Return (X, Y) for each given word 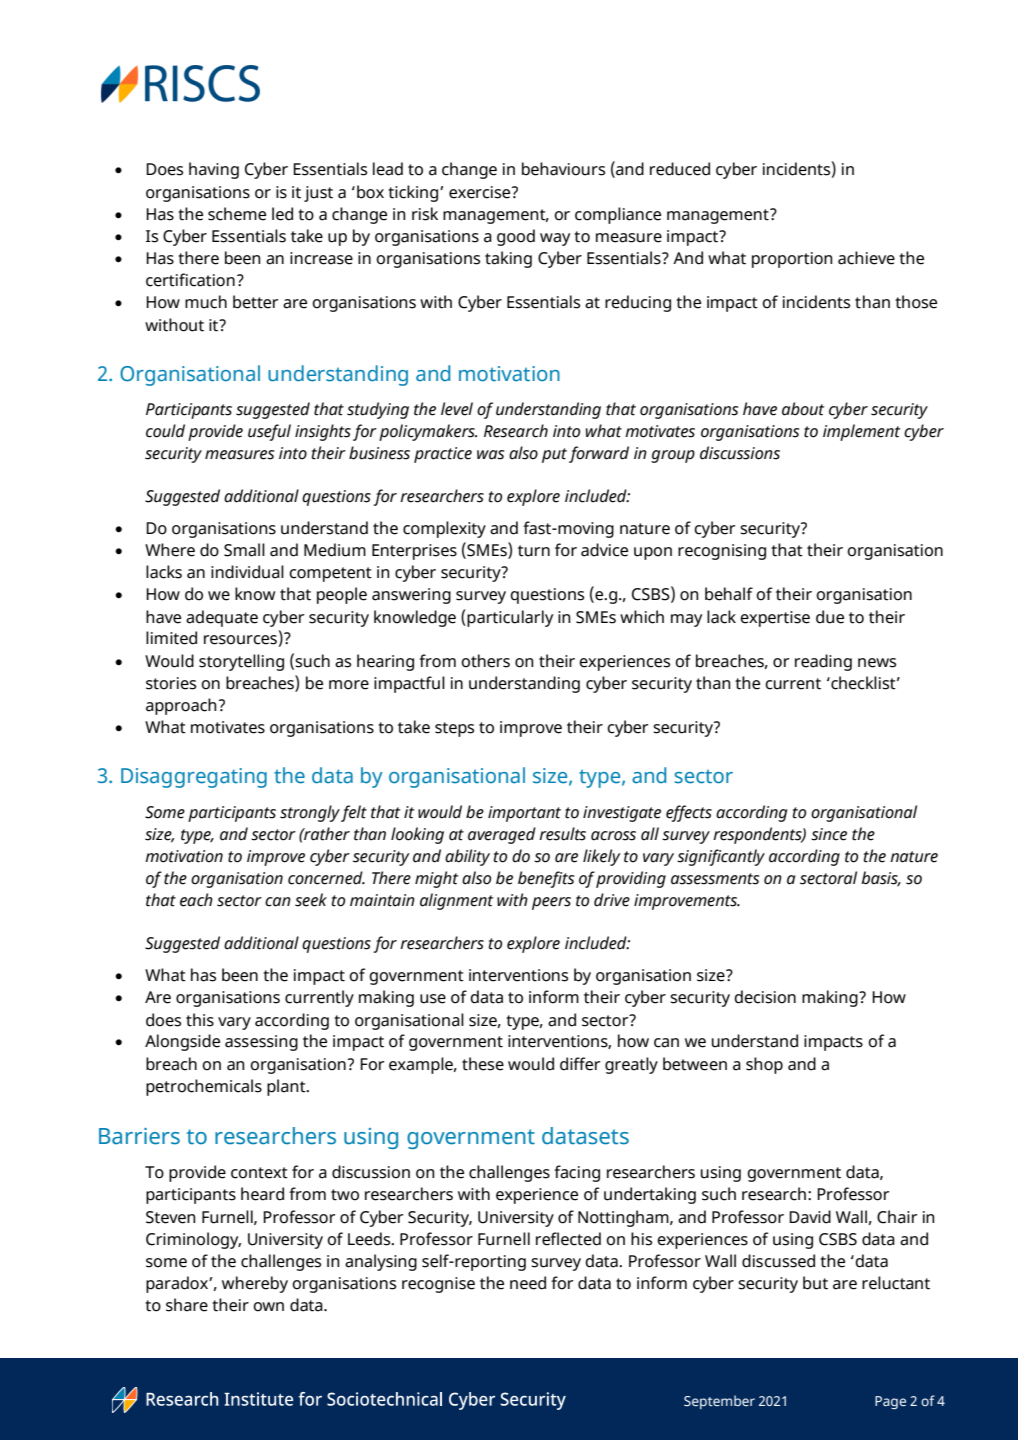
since (829, 834)
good (516, 237)
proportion (792, 260)
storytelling (241, 662)
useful (269, 432)
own (268, 1307)
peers (551, 903)
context (259, 1173)
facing (577, 1173)
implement (861, 432)
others (485, 661)
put (554, 455)
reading (823, 662)
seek (311, 900)
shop (764, 1065)
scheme (237, 214)
